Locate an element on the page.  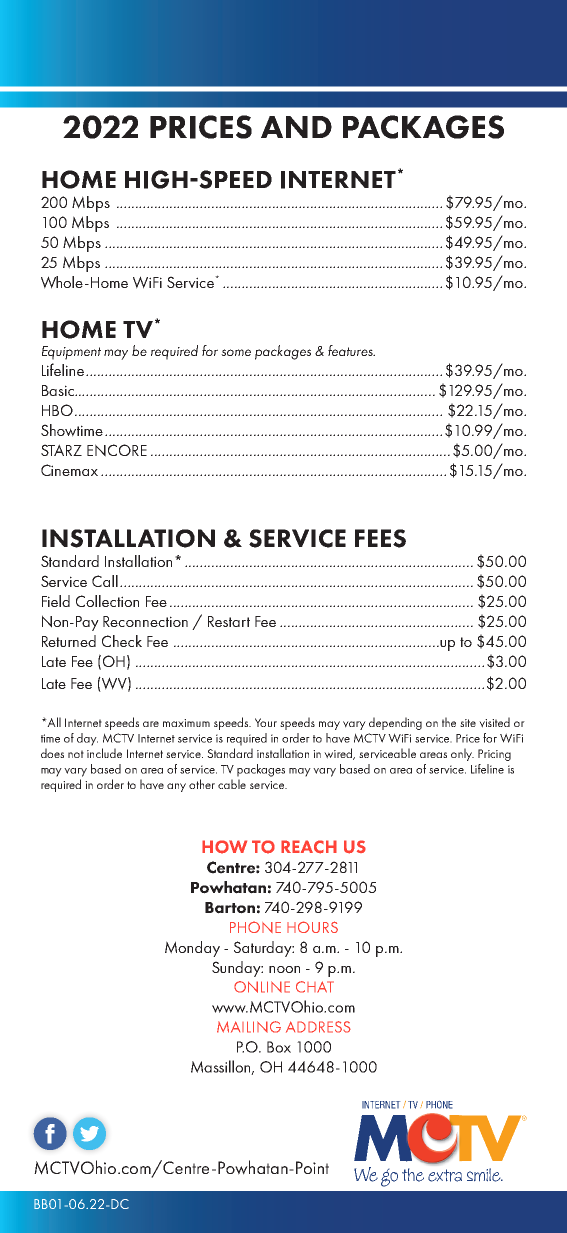
include is located at coordinates (104, 753).
